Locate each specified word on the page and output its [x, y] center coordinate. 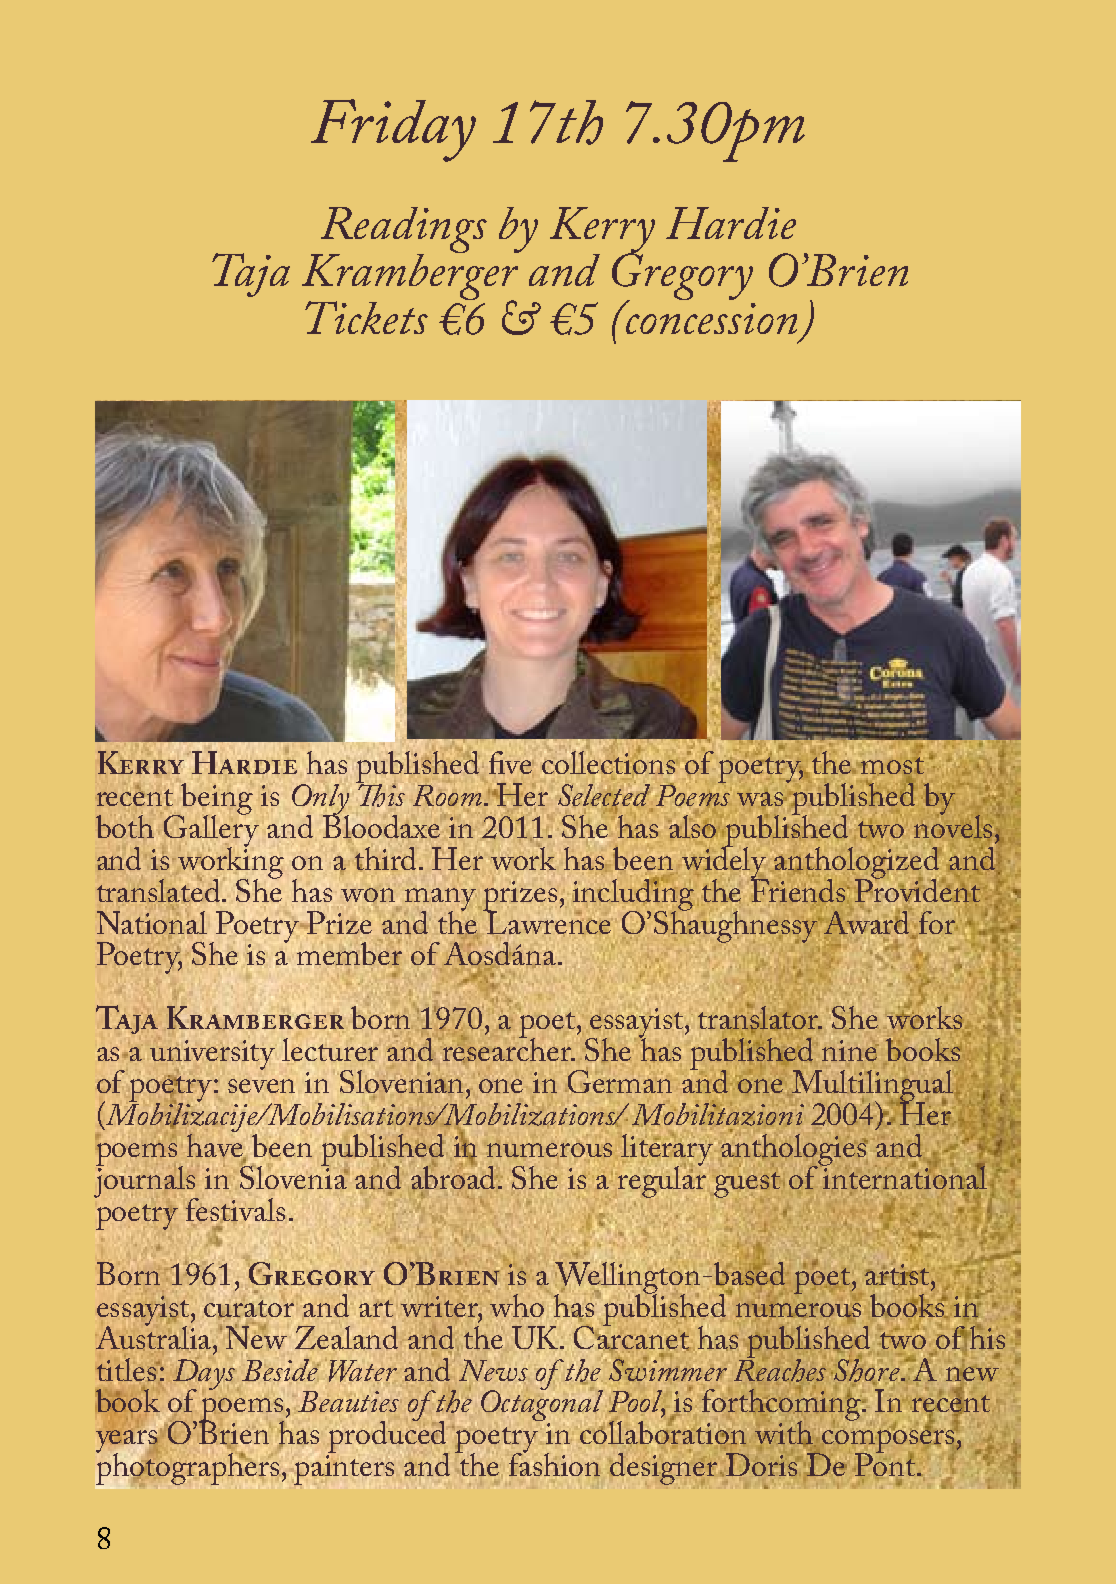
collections [608, 761]
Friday [393, 130]
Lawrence [548, 921]
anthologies [794, 1149]
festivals [235, 1209]
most [892, 767]
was [761, 799]
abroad [455, 1176]
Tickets [366, 317]
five [510, 762]
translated [160, 890]
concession [710, 317]
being [216, 800]
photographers [187, 1469]
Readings [402, 231]
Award [868, 921]
